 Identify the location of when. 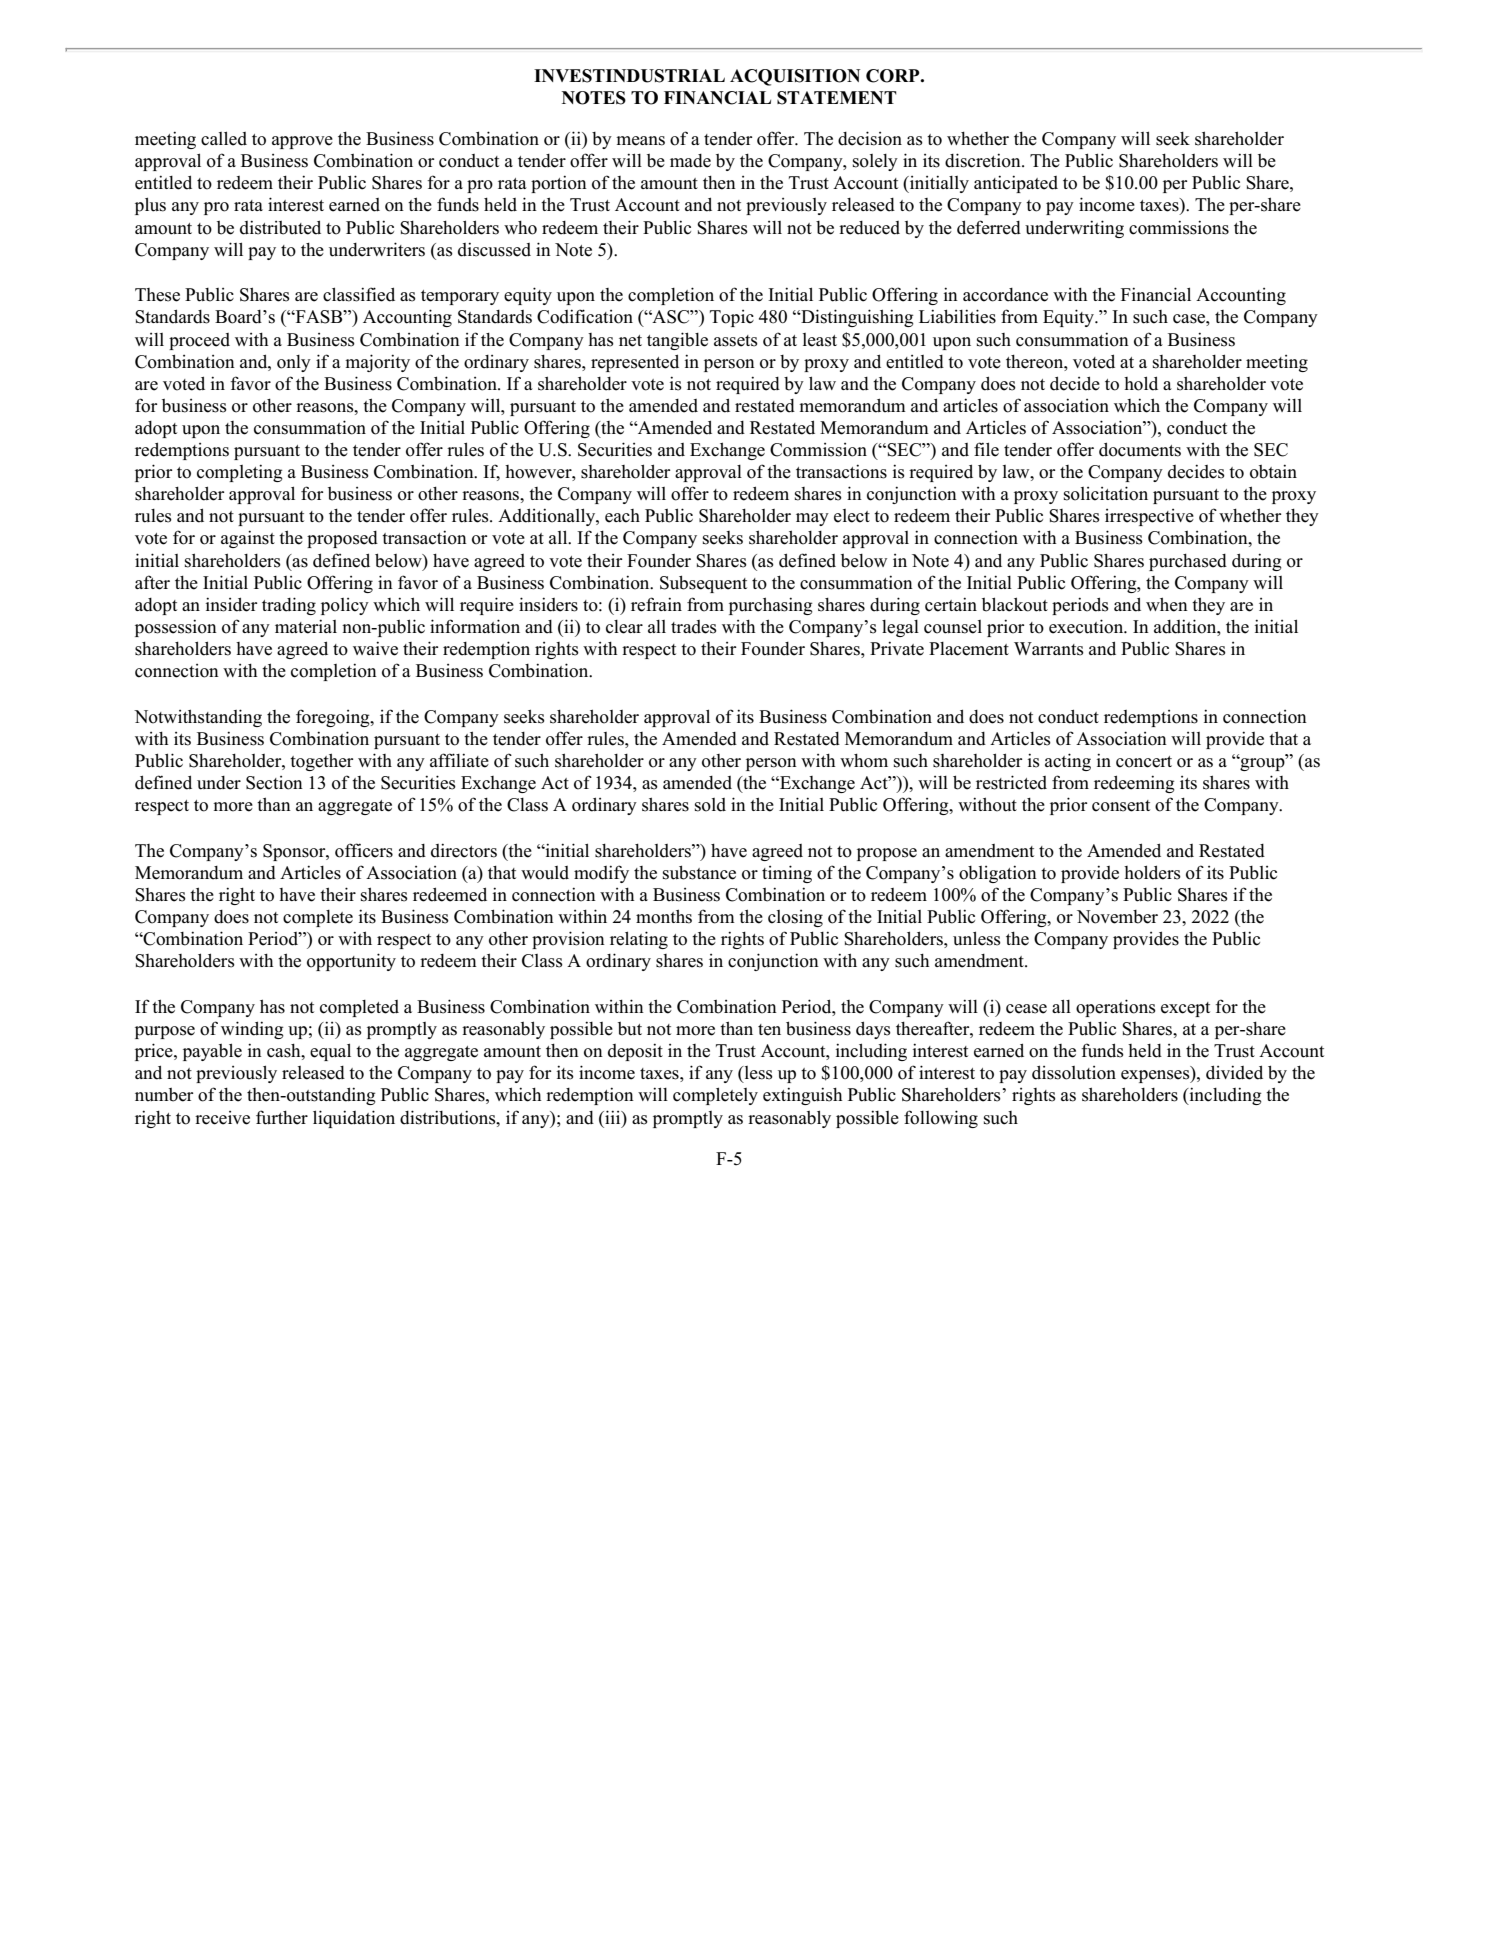
(1167, 604).
